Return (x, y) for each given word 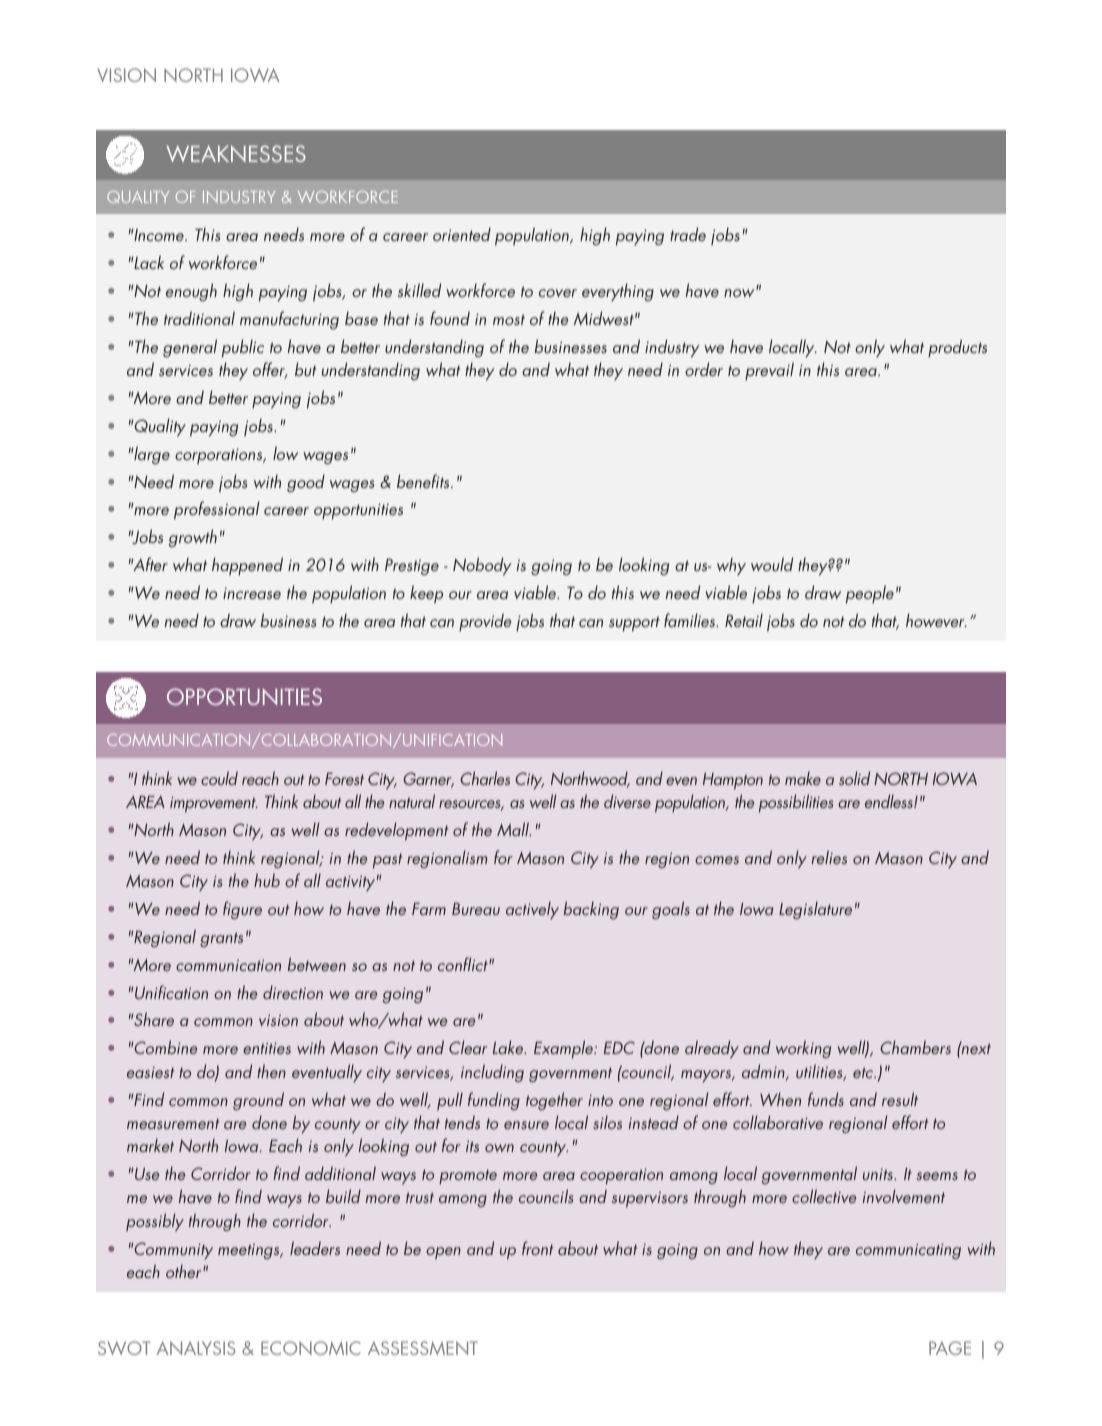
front (537, 1248)
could (219, 778)
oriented (462, 234)
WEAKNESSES (236, 153)
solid (854, 778)
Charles (485, 778)
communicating (908, 1251)
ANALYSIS (195, 1348)
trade (688, 234)
